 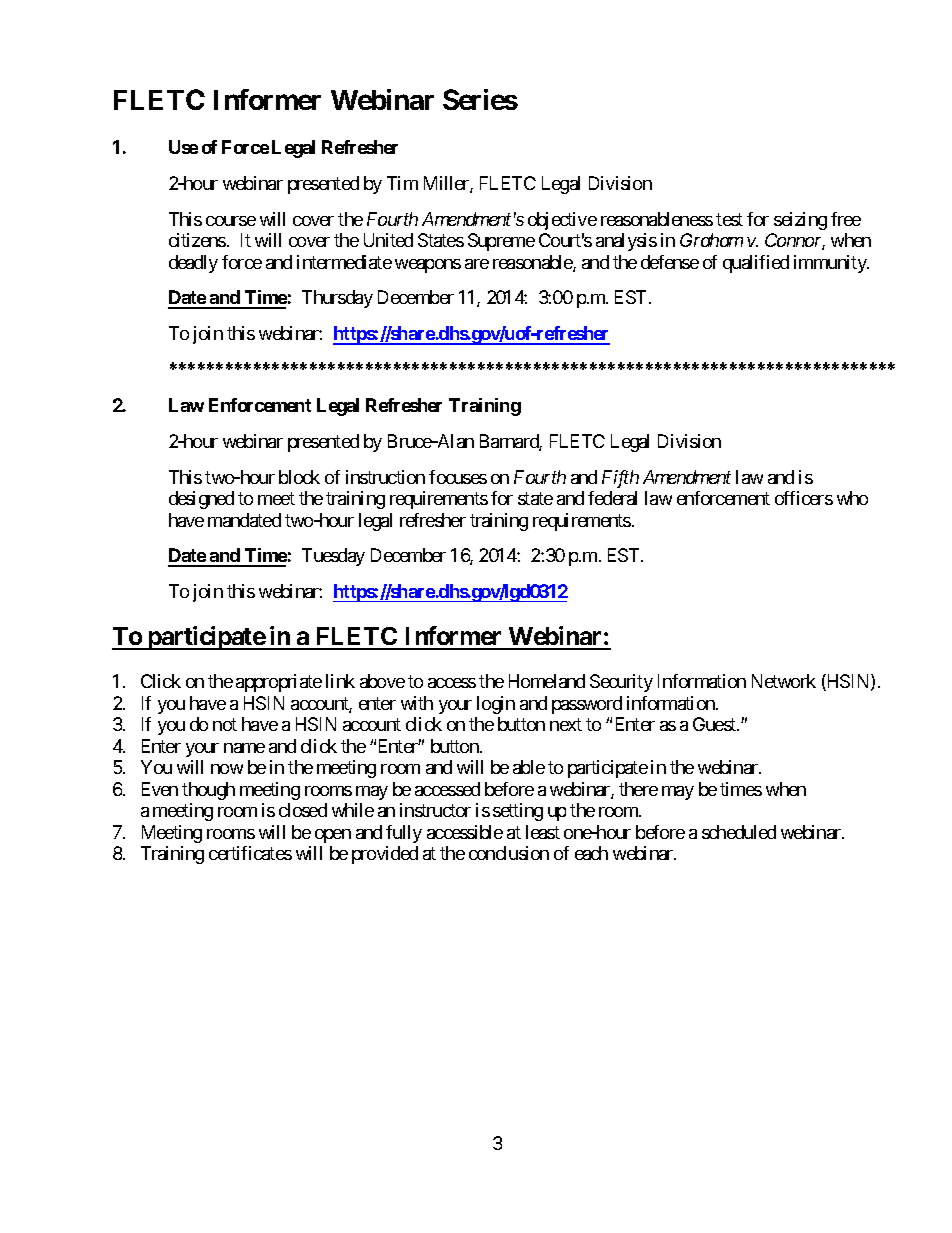 I want to click on course, so click(x=231, y=221).
